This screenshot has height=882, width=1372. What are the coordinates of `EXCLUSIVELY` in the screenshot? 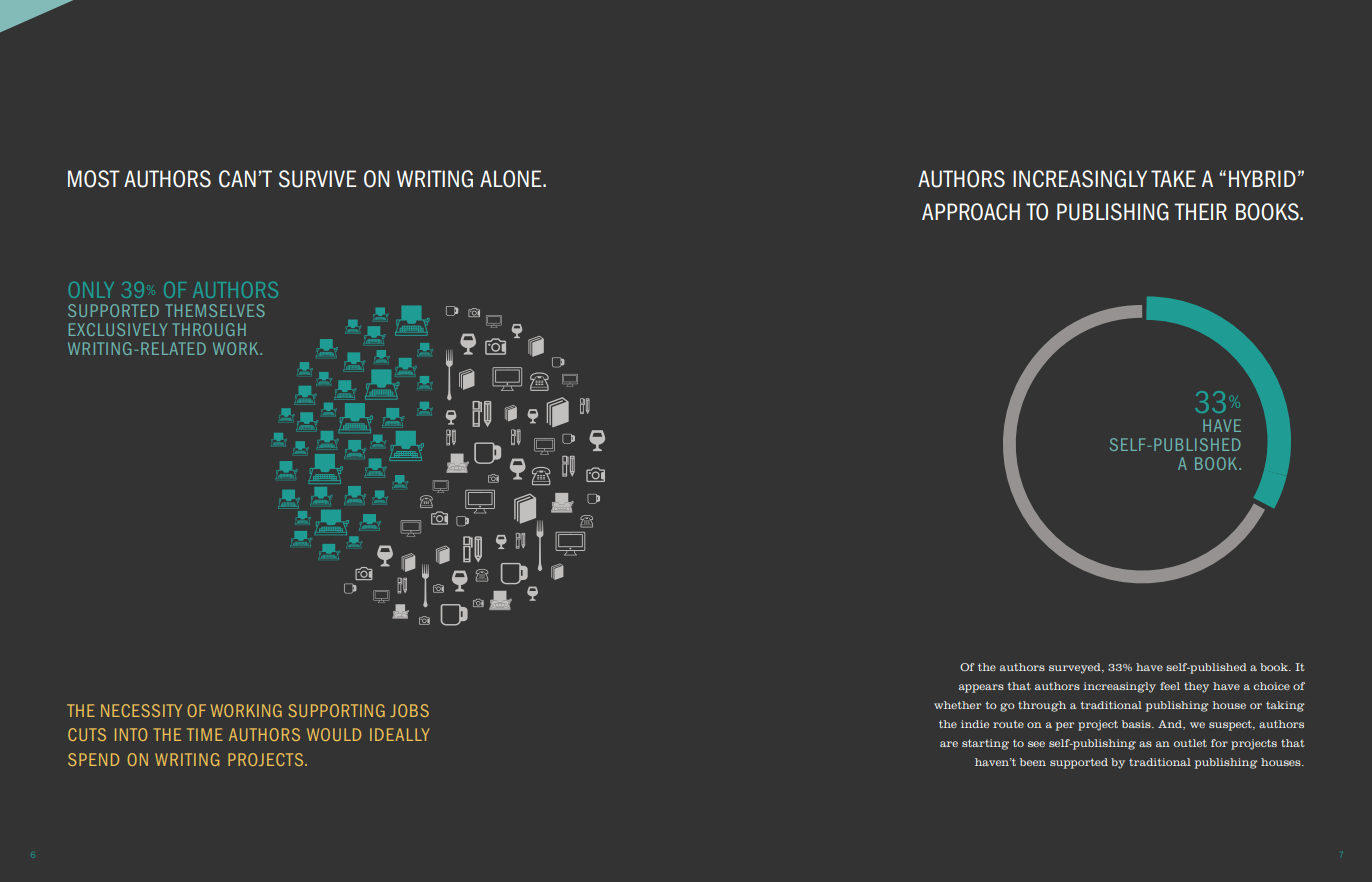 It's located at (118, 329).
